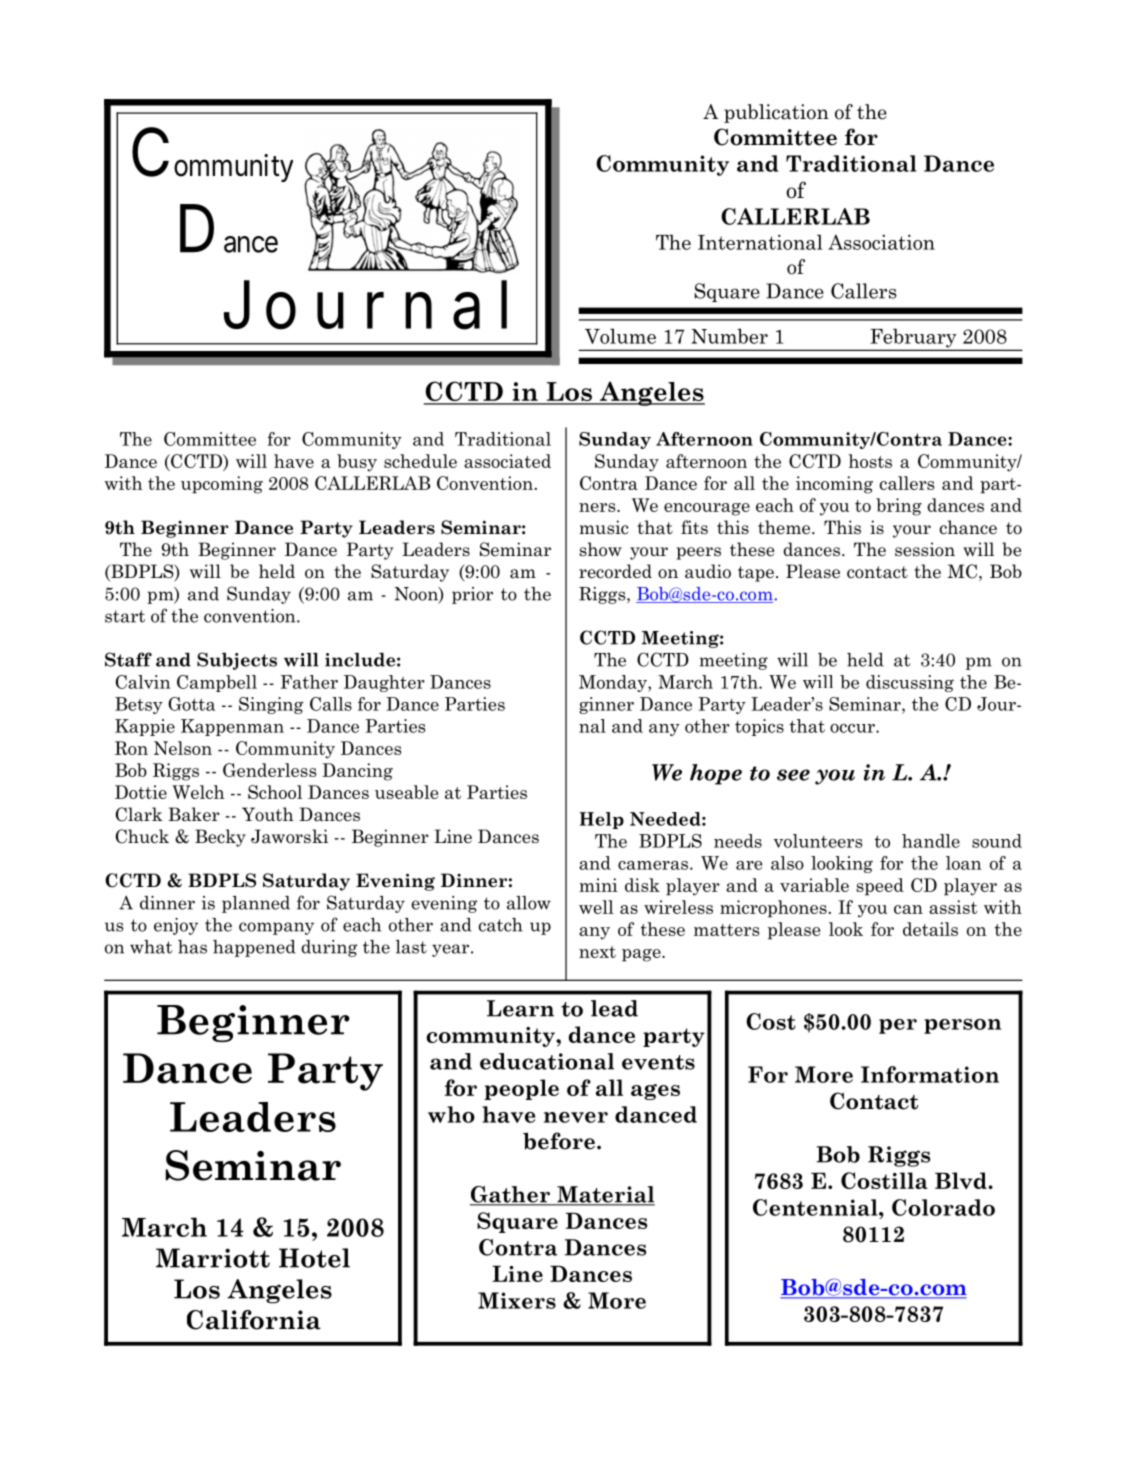 The image size is (1126, 1457). Describe the element at coordinates (357, 463) in the screenshot. I see `busy` at that location.
